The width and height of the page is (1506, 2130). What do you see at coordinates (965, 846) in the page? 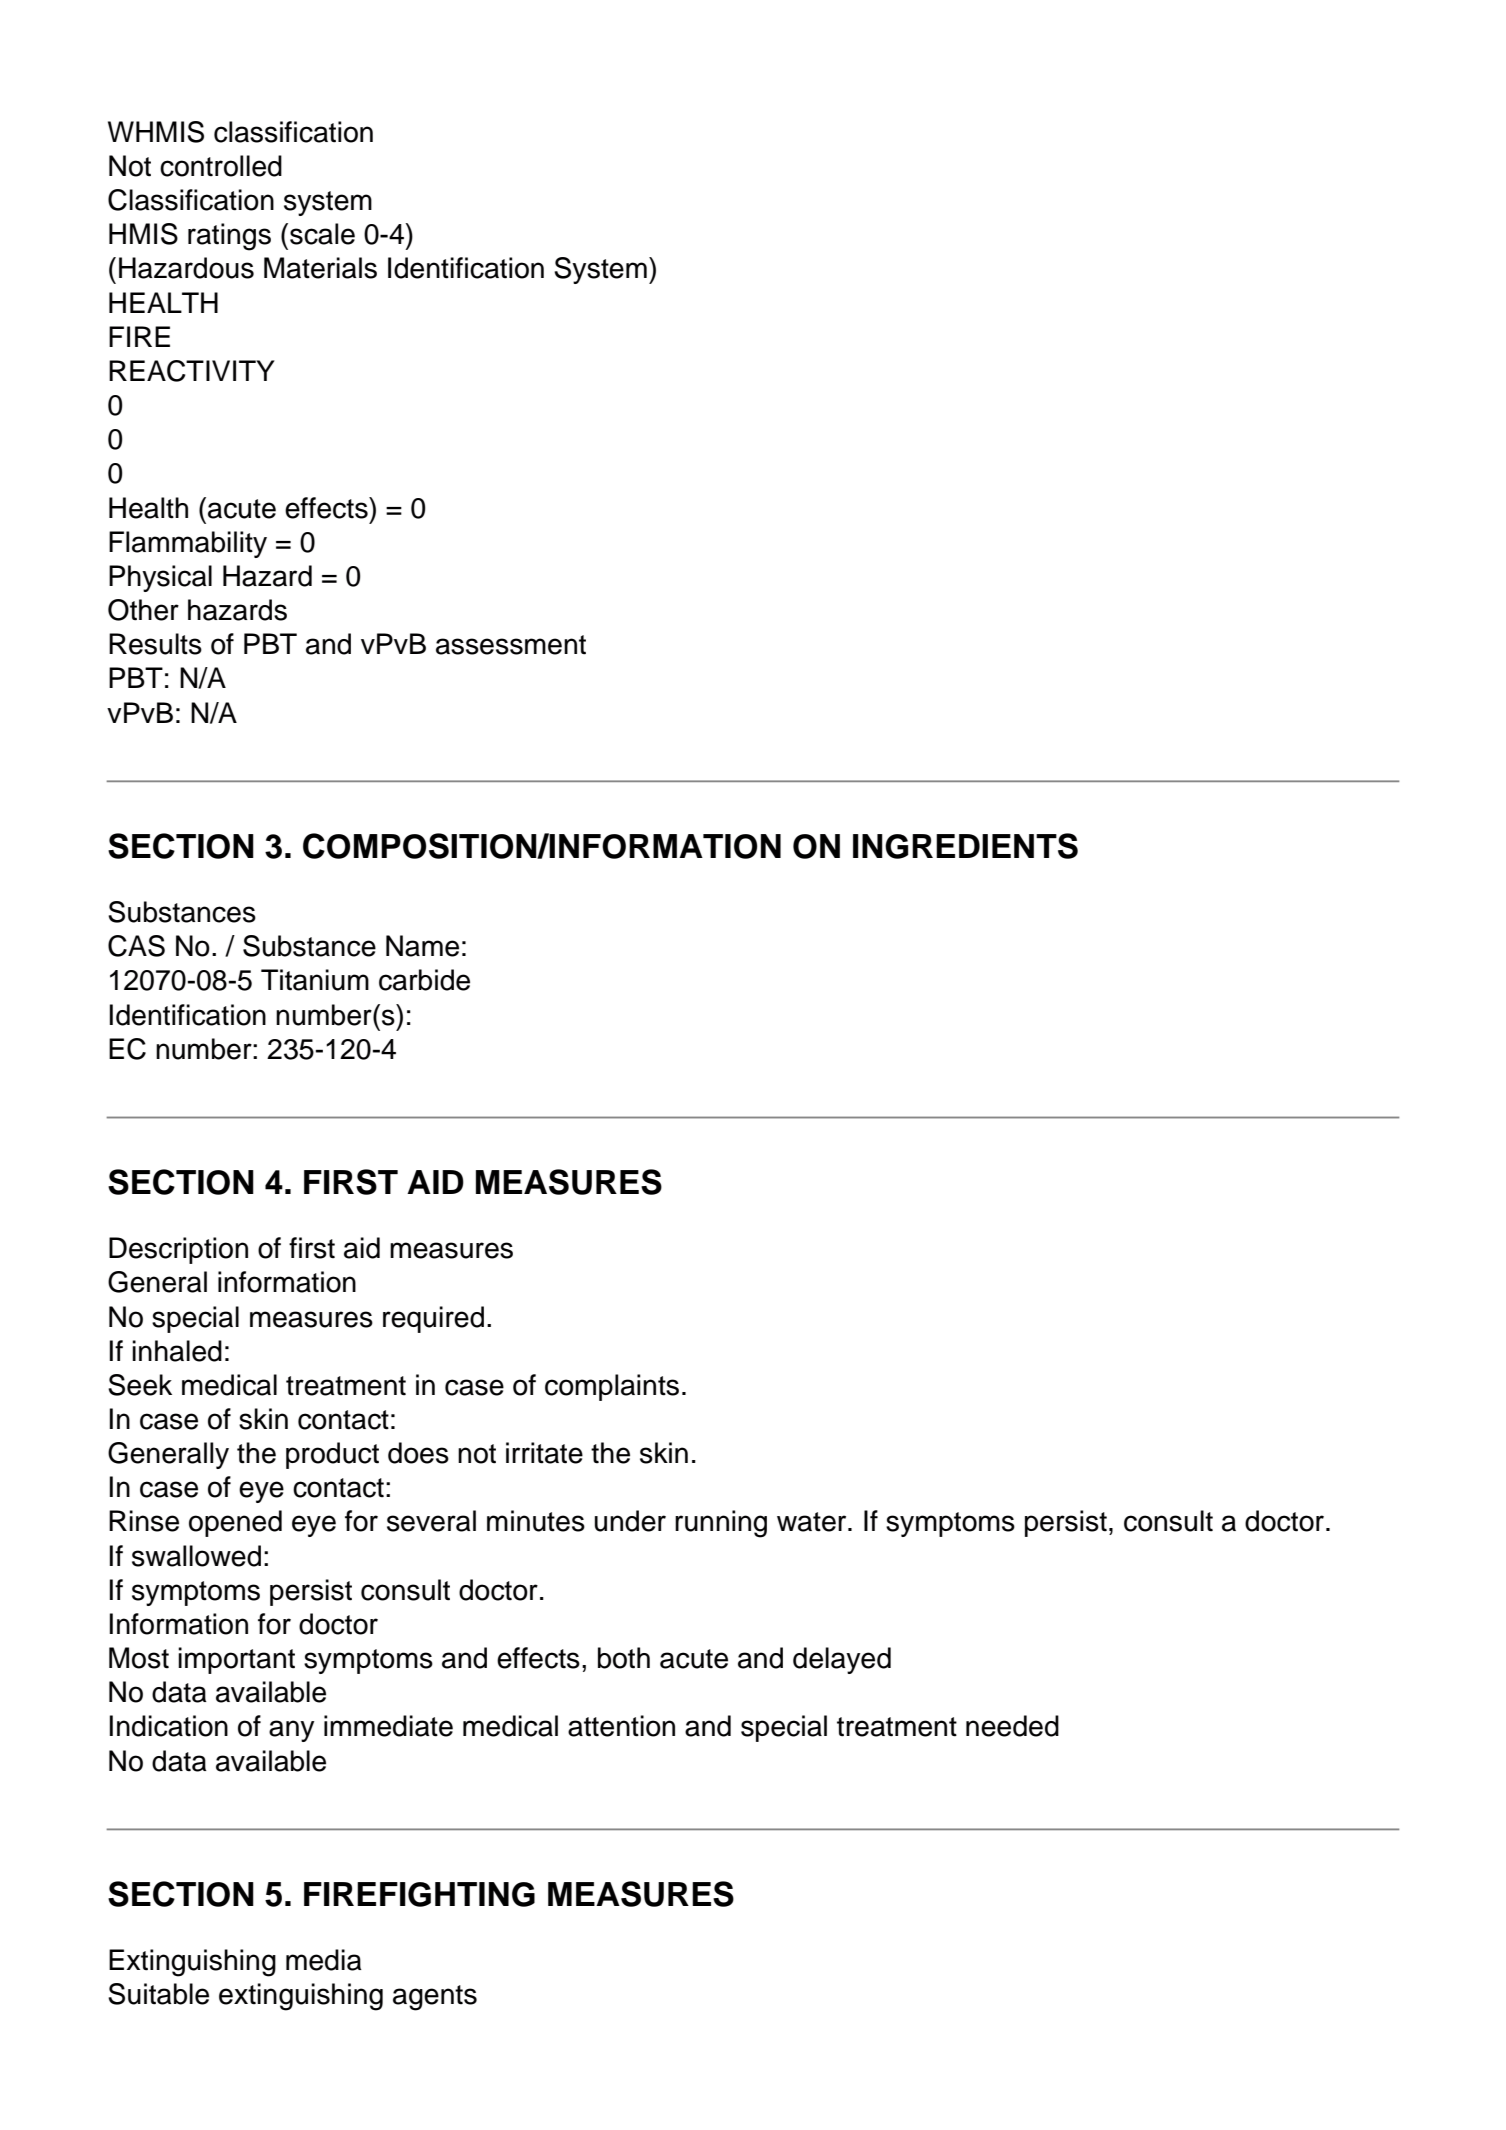
I see `INGREDIENTS` at bounding box center [965, 846].
